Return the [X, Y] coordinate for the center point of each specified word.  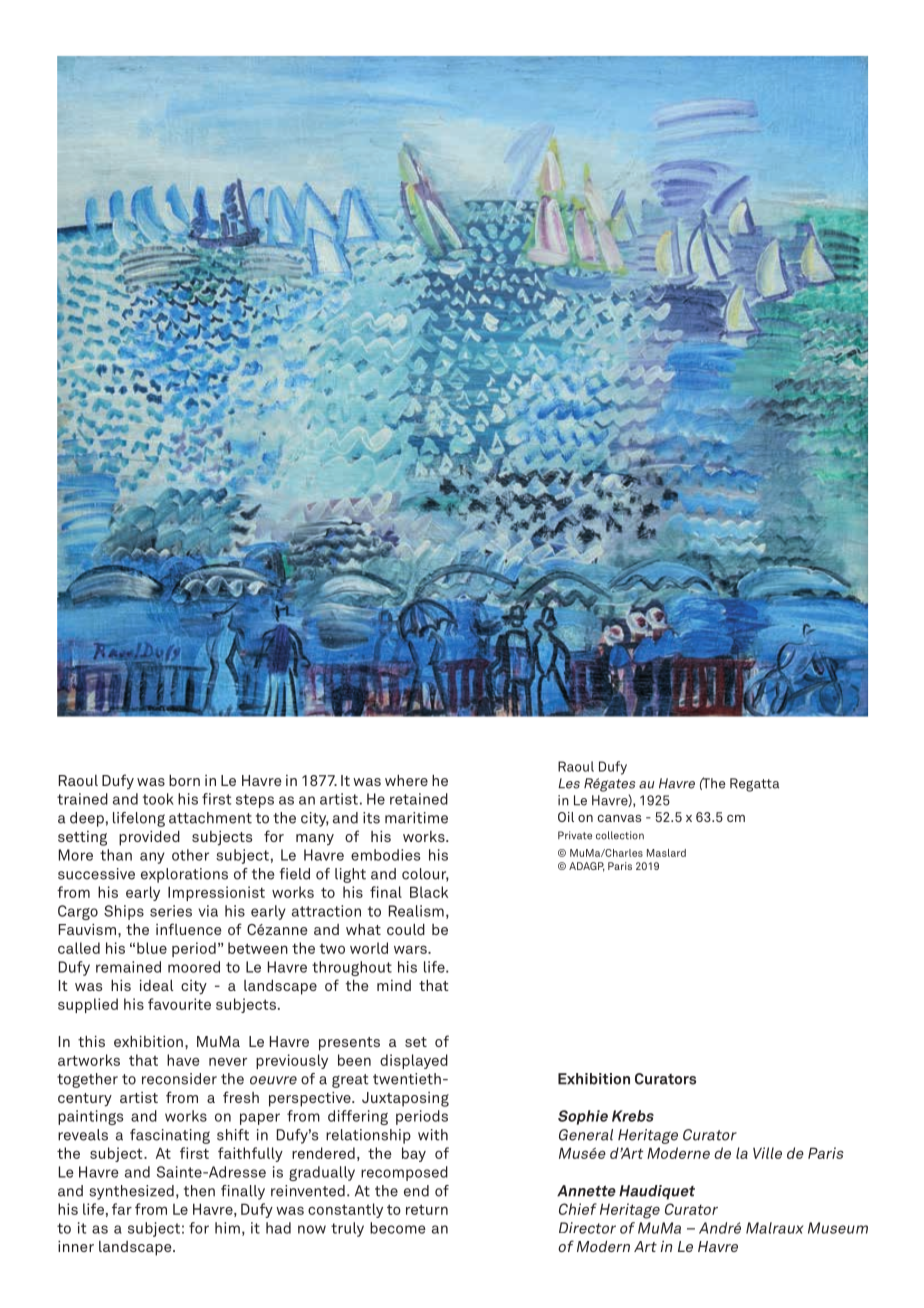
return [427, 1209]
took [158, 799]
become [398, 1228]
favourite [179, 1004]
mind [394, 985]
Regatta [754, 785]
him [227, 1228]
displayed [414, 1061]
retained [419, 799]
